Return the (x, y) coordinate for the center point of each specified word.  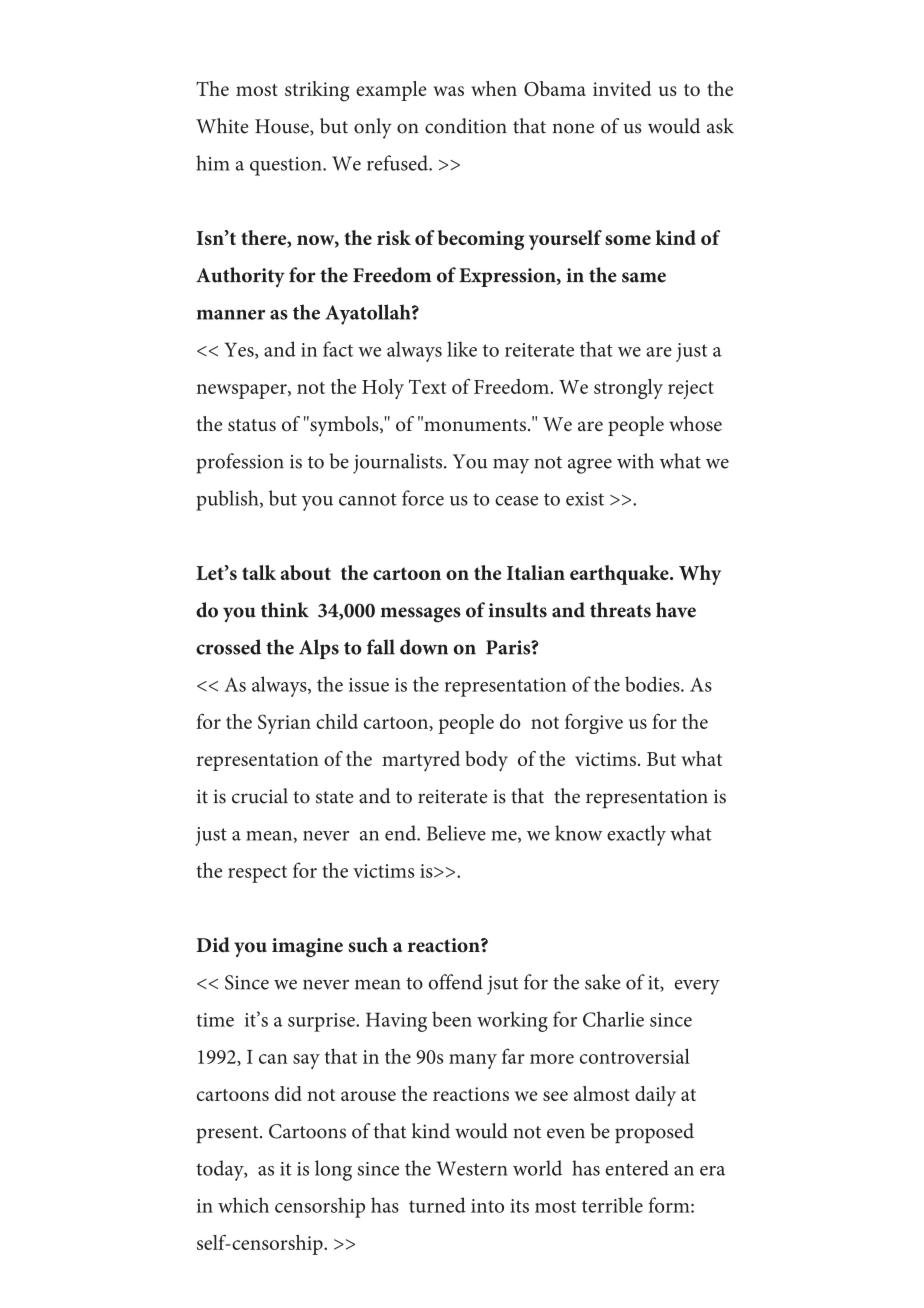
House (283, 127)
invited (622, 88)
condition (466, 126)
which (243, 1205)
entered (637, 1168)
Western (471, 1168)
